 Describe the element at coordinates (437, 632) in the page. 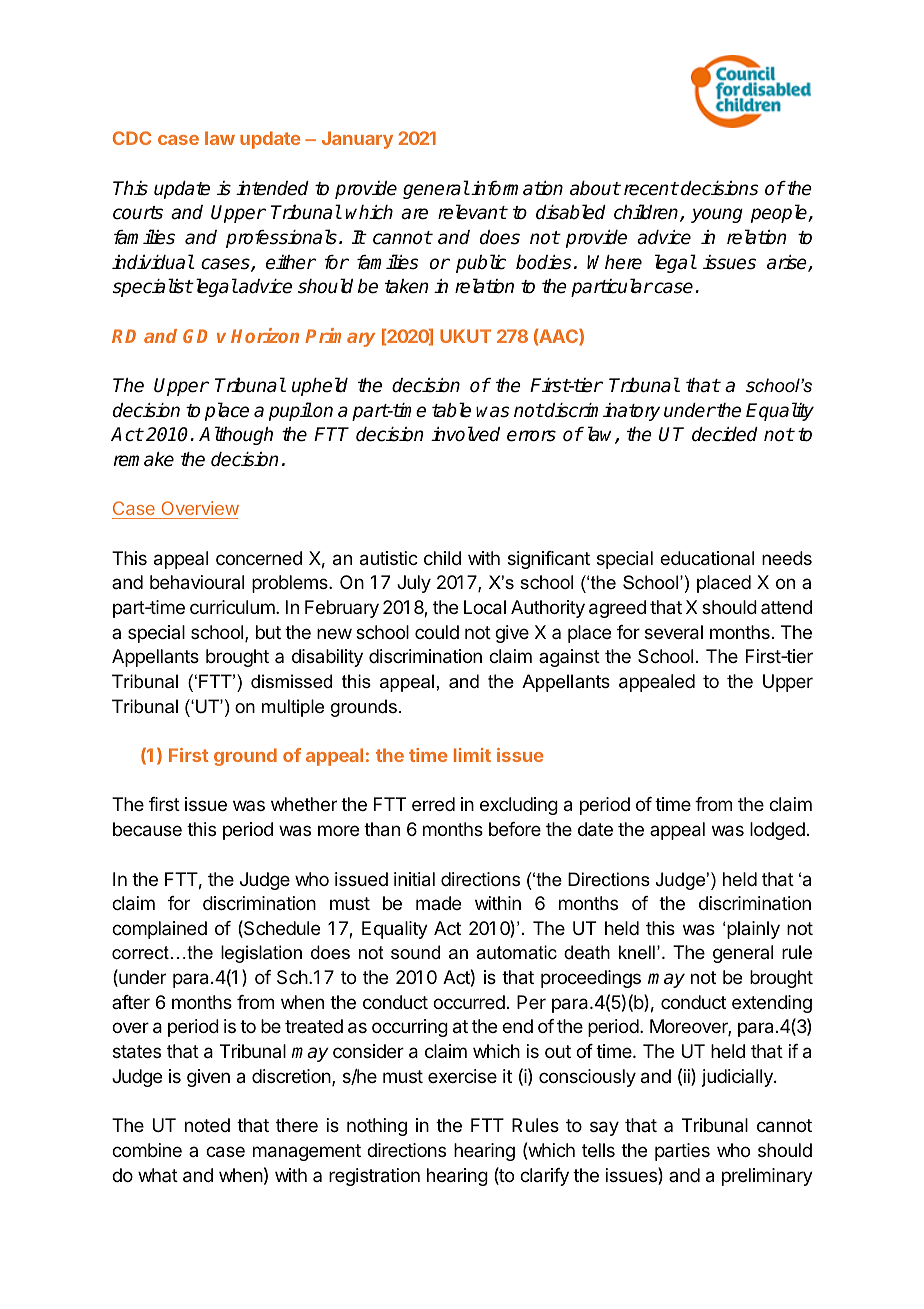

I see `could` at that location.
